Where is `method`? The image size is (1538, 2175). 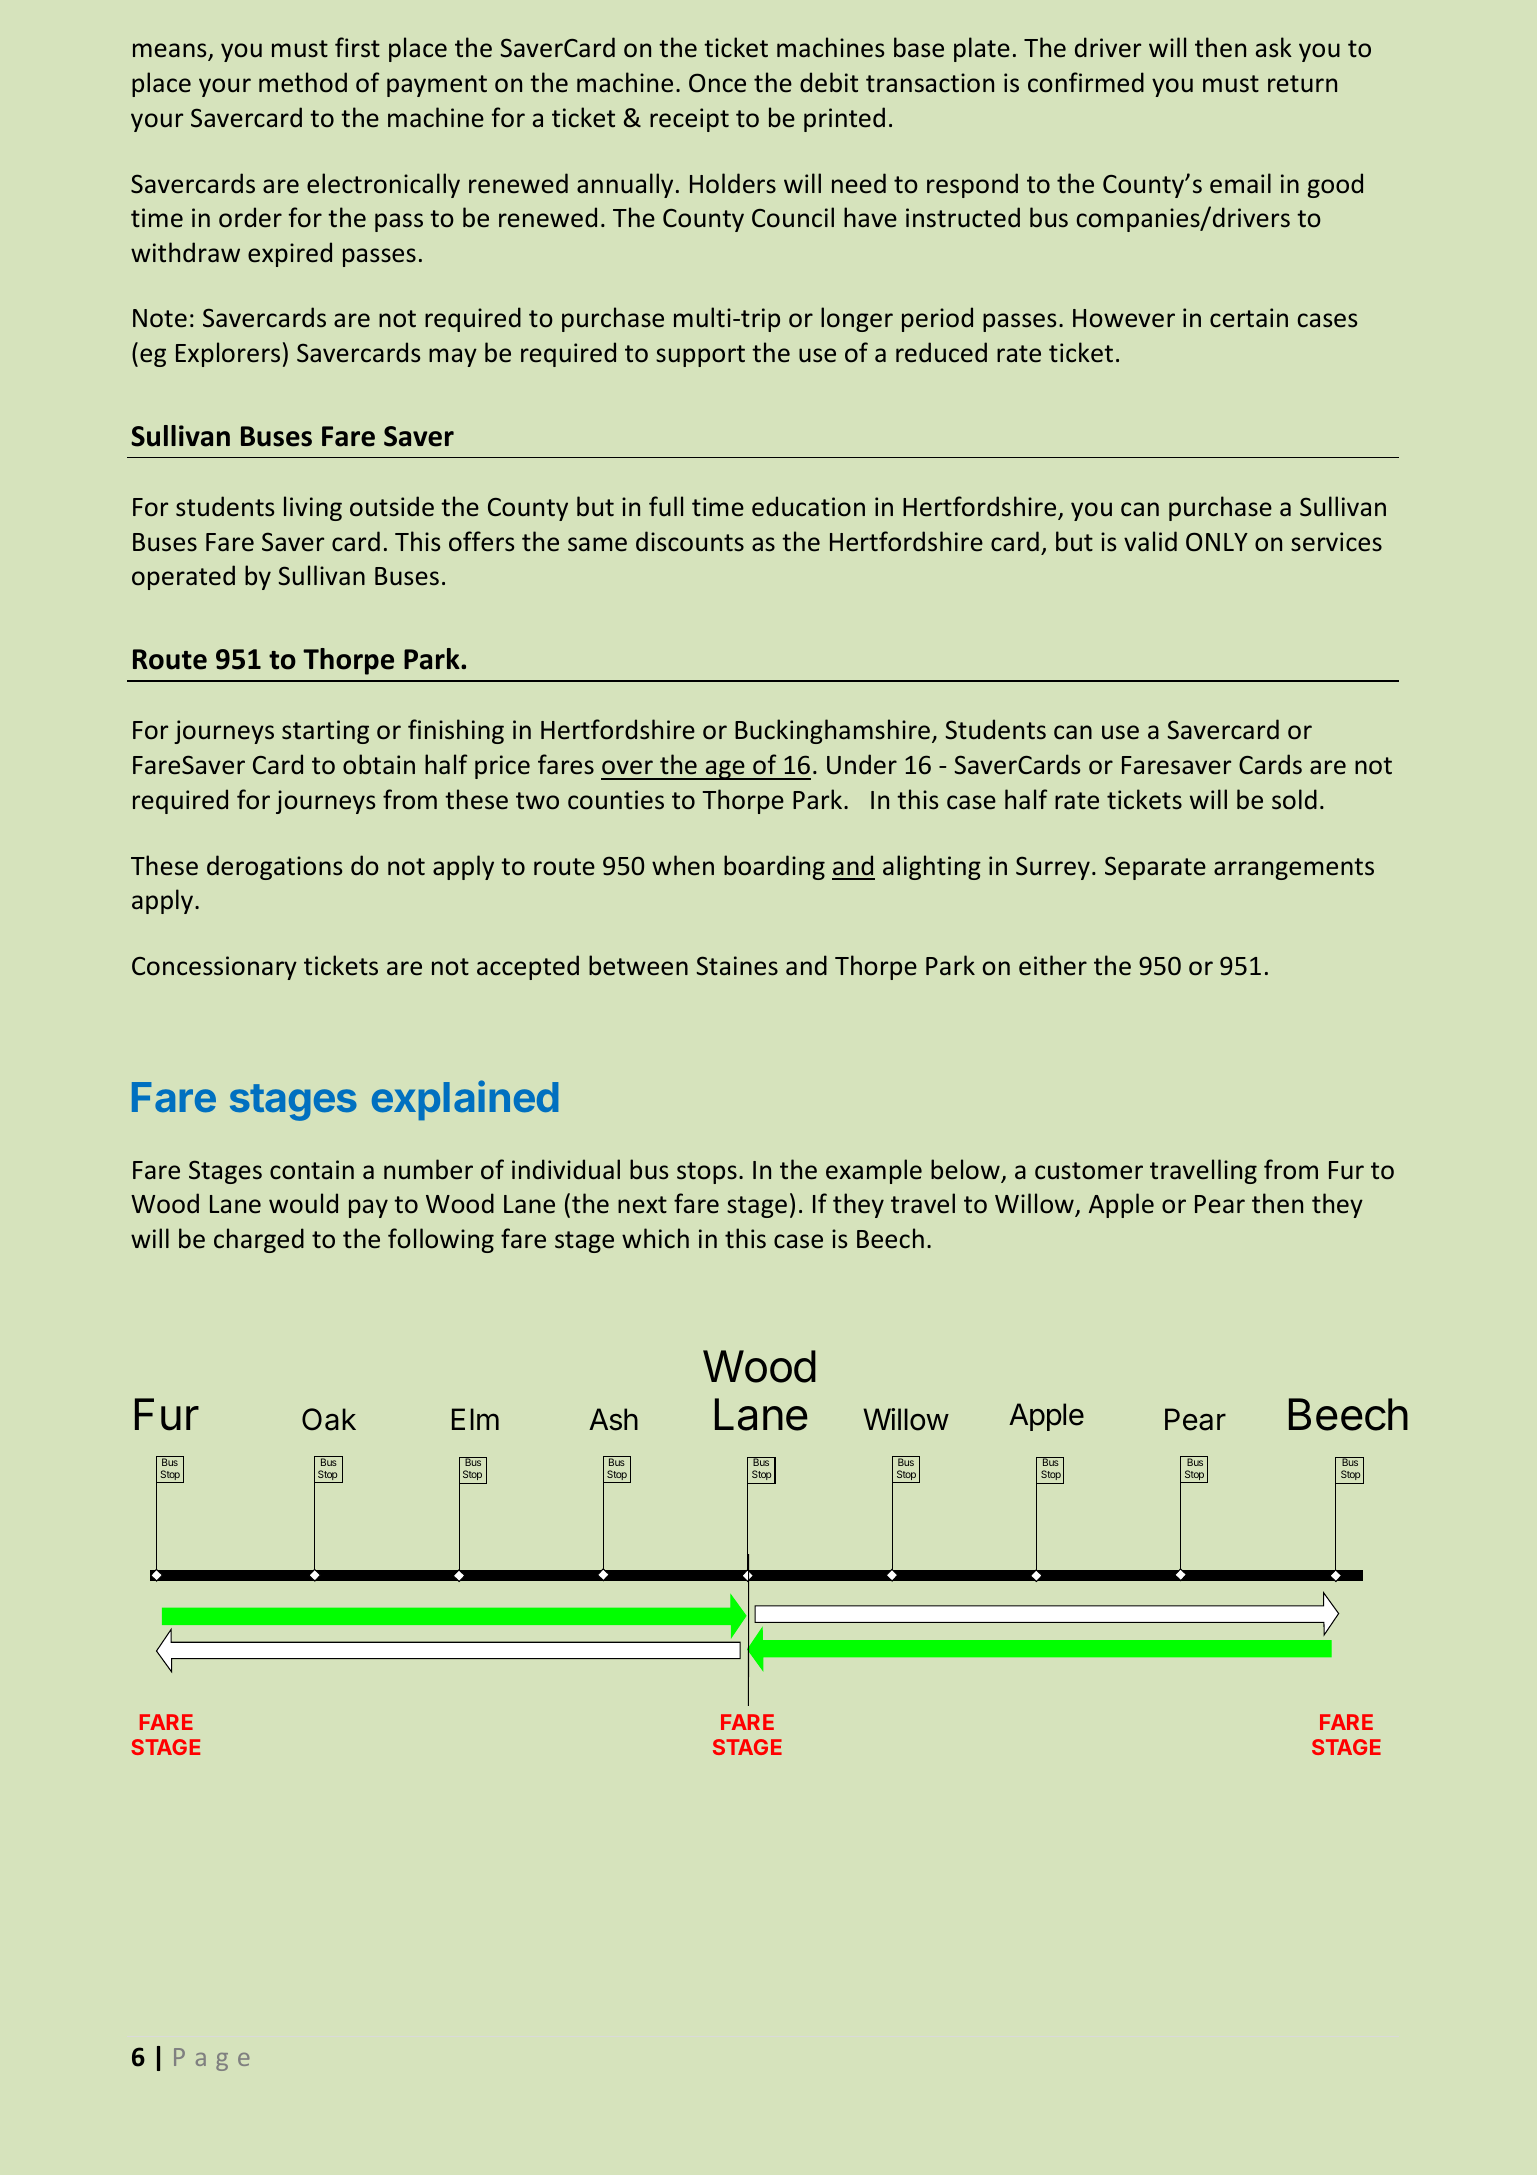
method is located at coordinates (303, 82).
